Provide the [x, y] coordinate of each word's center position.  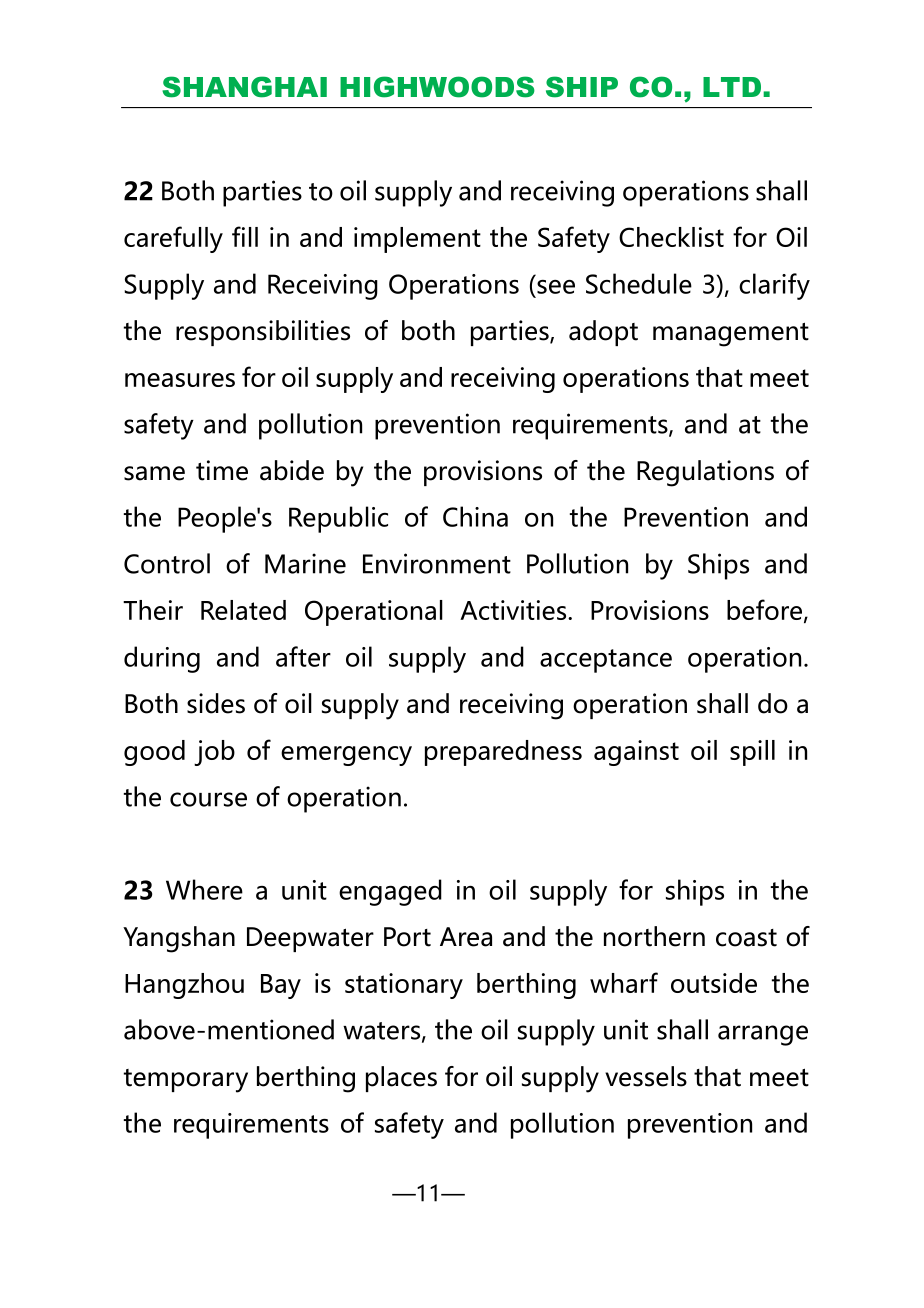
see [556, 287]
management [731, 334]
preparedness [503, 753]
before [764, 609]
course [208, 799]
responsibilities [263, 333]
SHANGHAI [244, 87]
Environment [437, 563]
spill [752, 753]
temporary [186, 1081]
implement [417, 240]
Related [243, 610]
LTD [732, 87]
